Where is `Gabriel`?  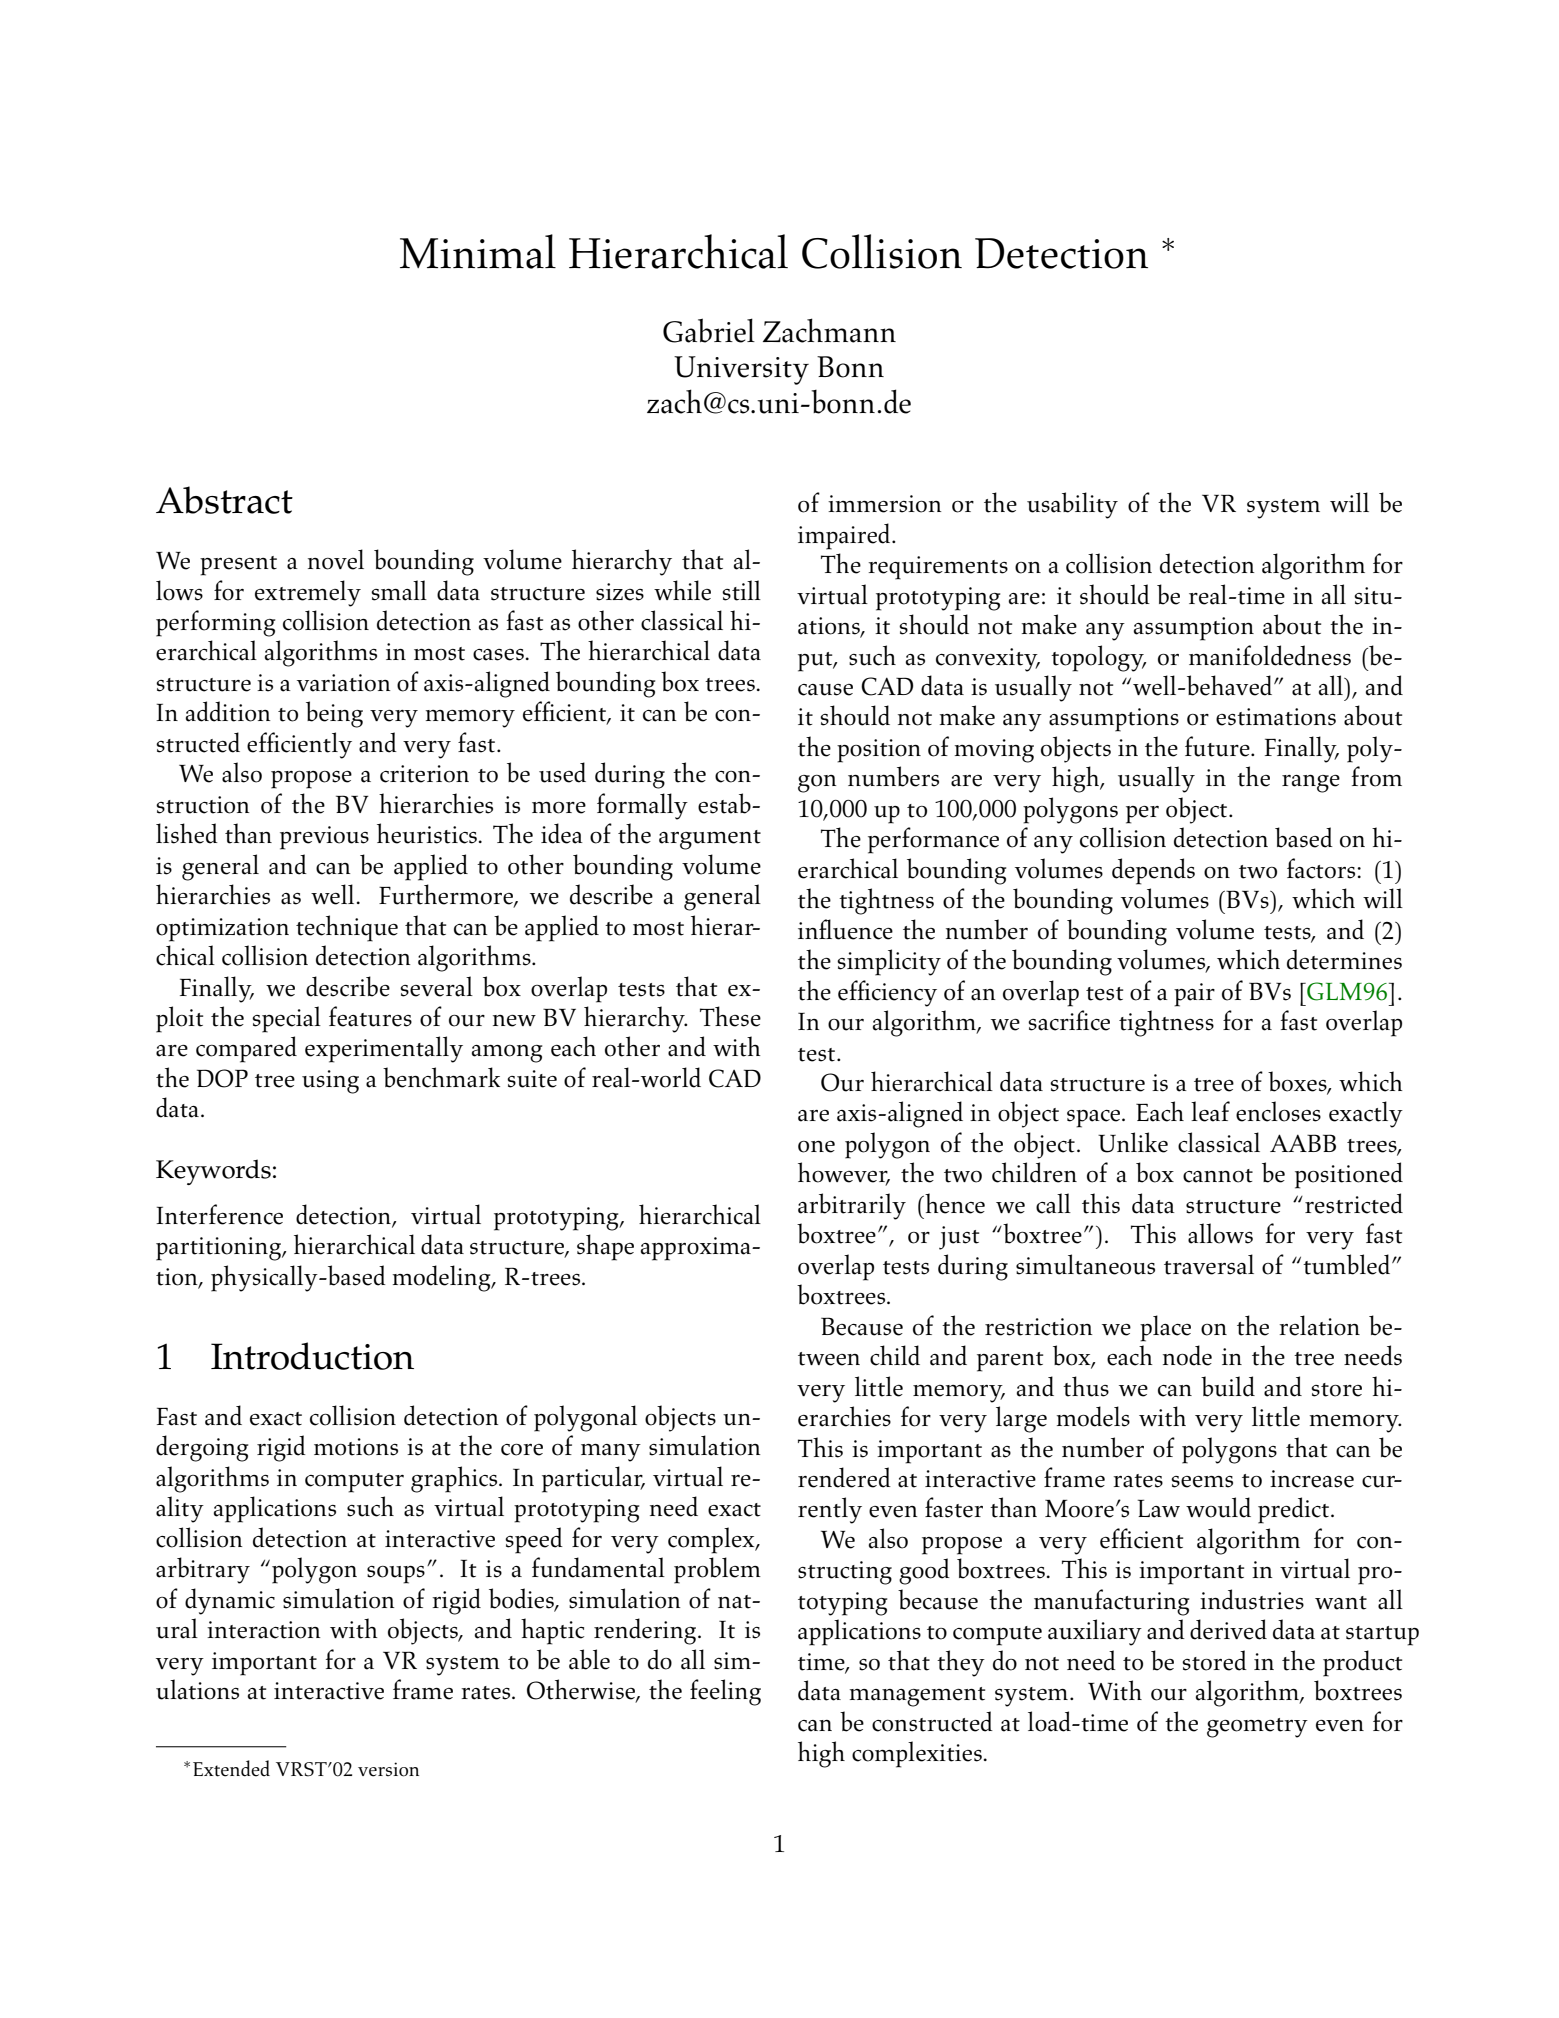
Gabriel is located at coordinates (709, 330).
